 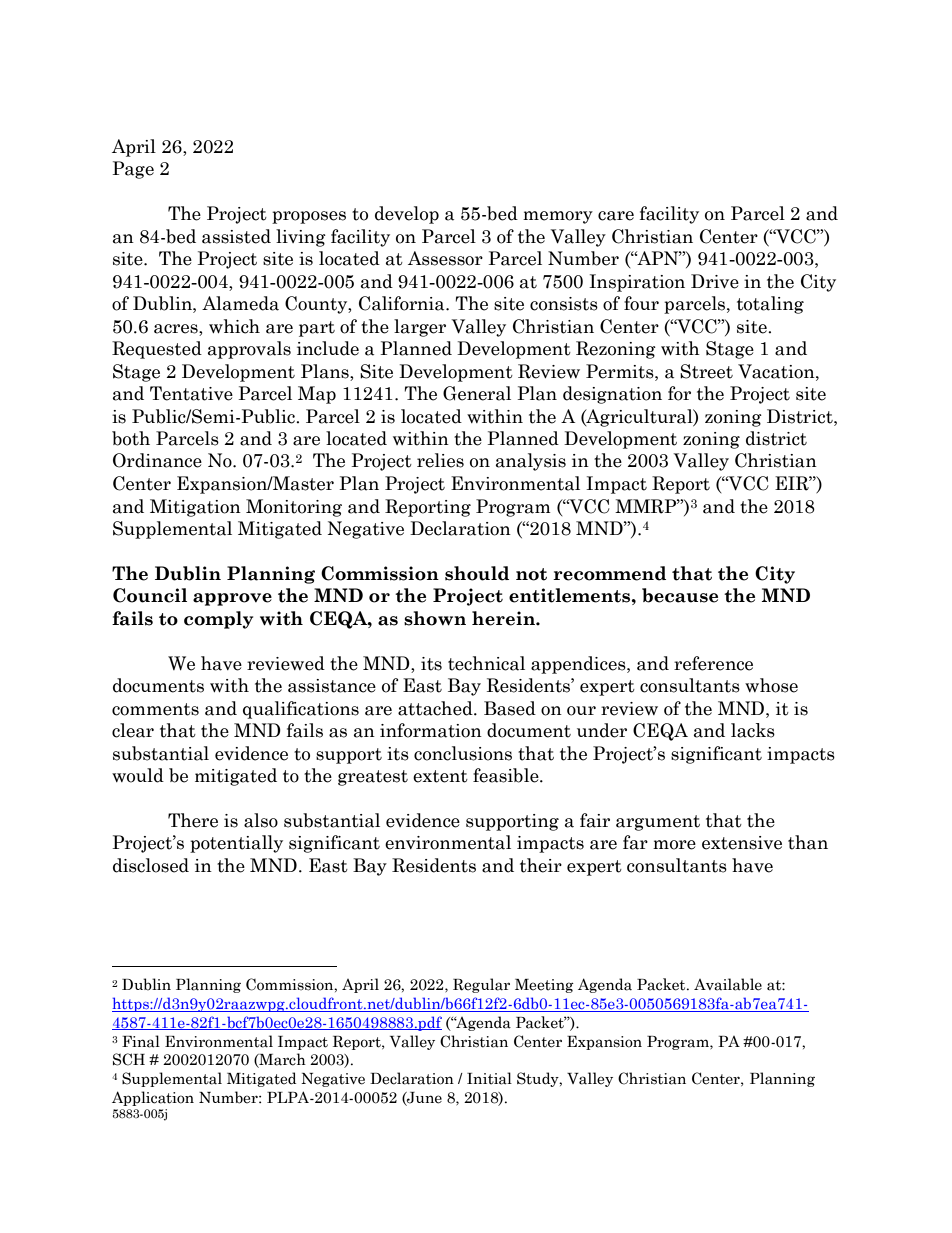 What do you see at coordinates (435, 618) in the document?
I see `shown` at bounding box center [435, 618].
